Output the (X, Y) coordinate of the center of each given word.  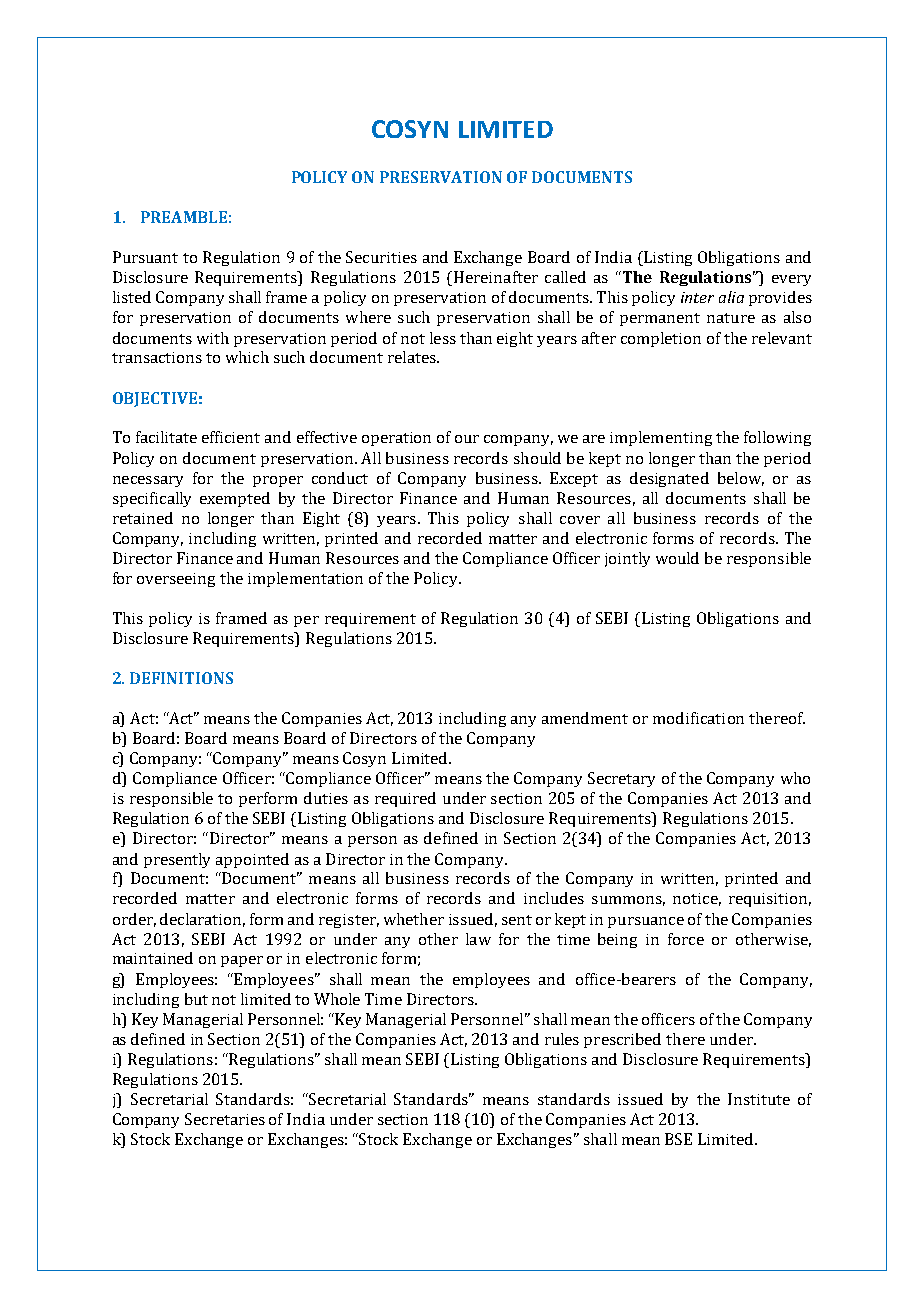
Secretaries (225, 1119)
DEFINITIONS (181, 678)
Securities (381, 257)
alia (731, 297)
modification (698, 718)
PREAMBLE (184, 217)
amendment (585, 718)
